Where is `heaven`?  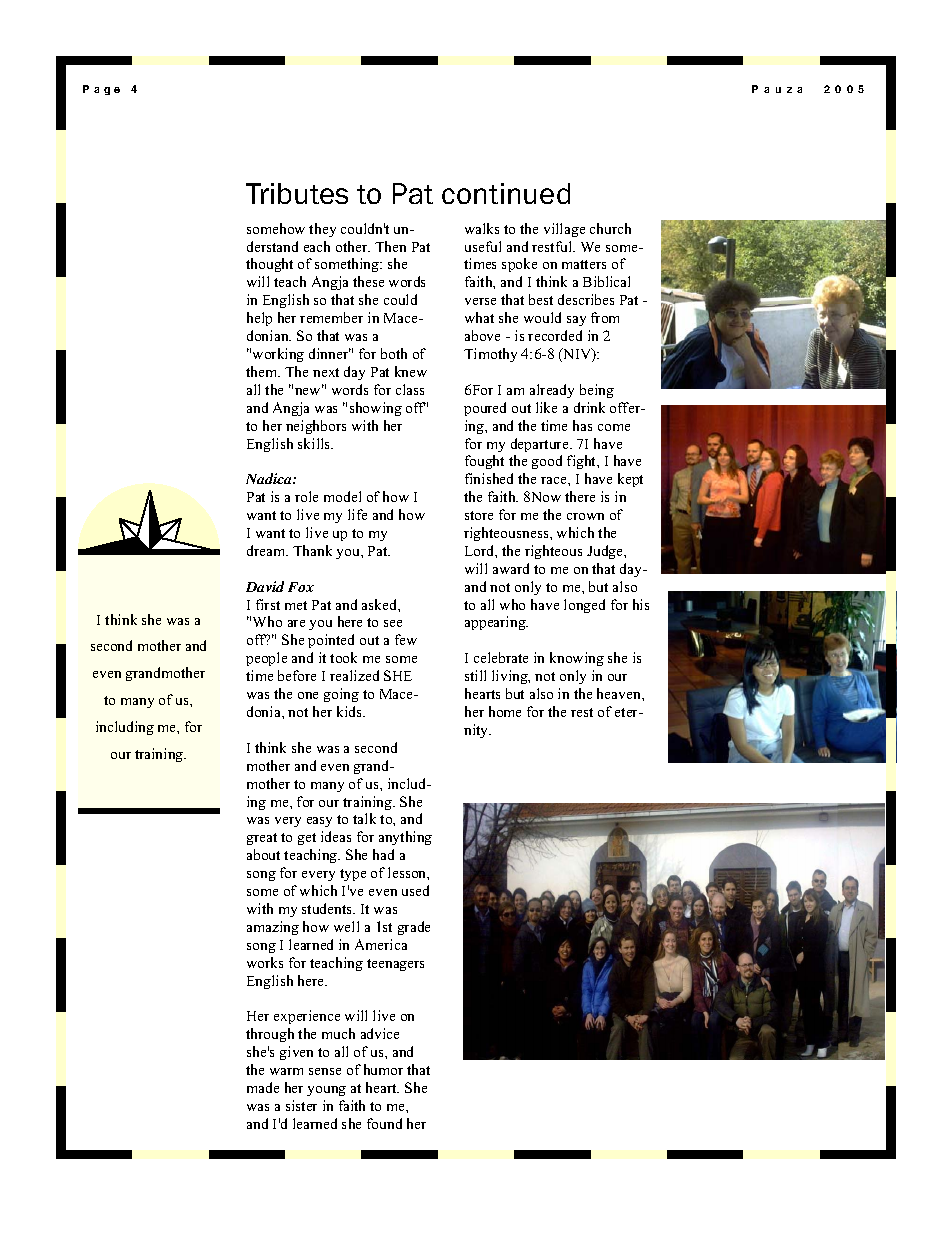
heaven is located at coordinates (620, 693).
